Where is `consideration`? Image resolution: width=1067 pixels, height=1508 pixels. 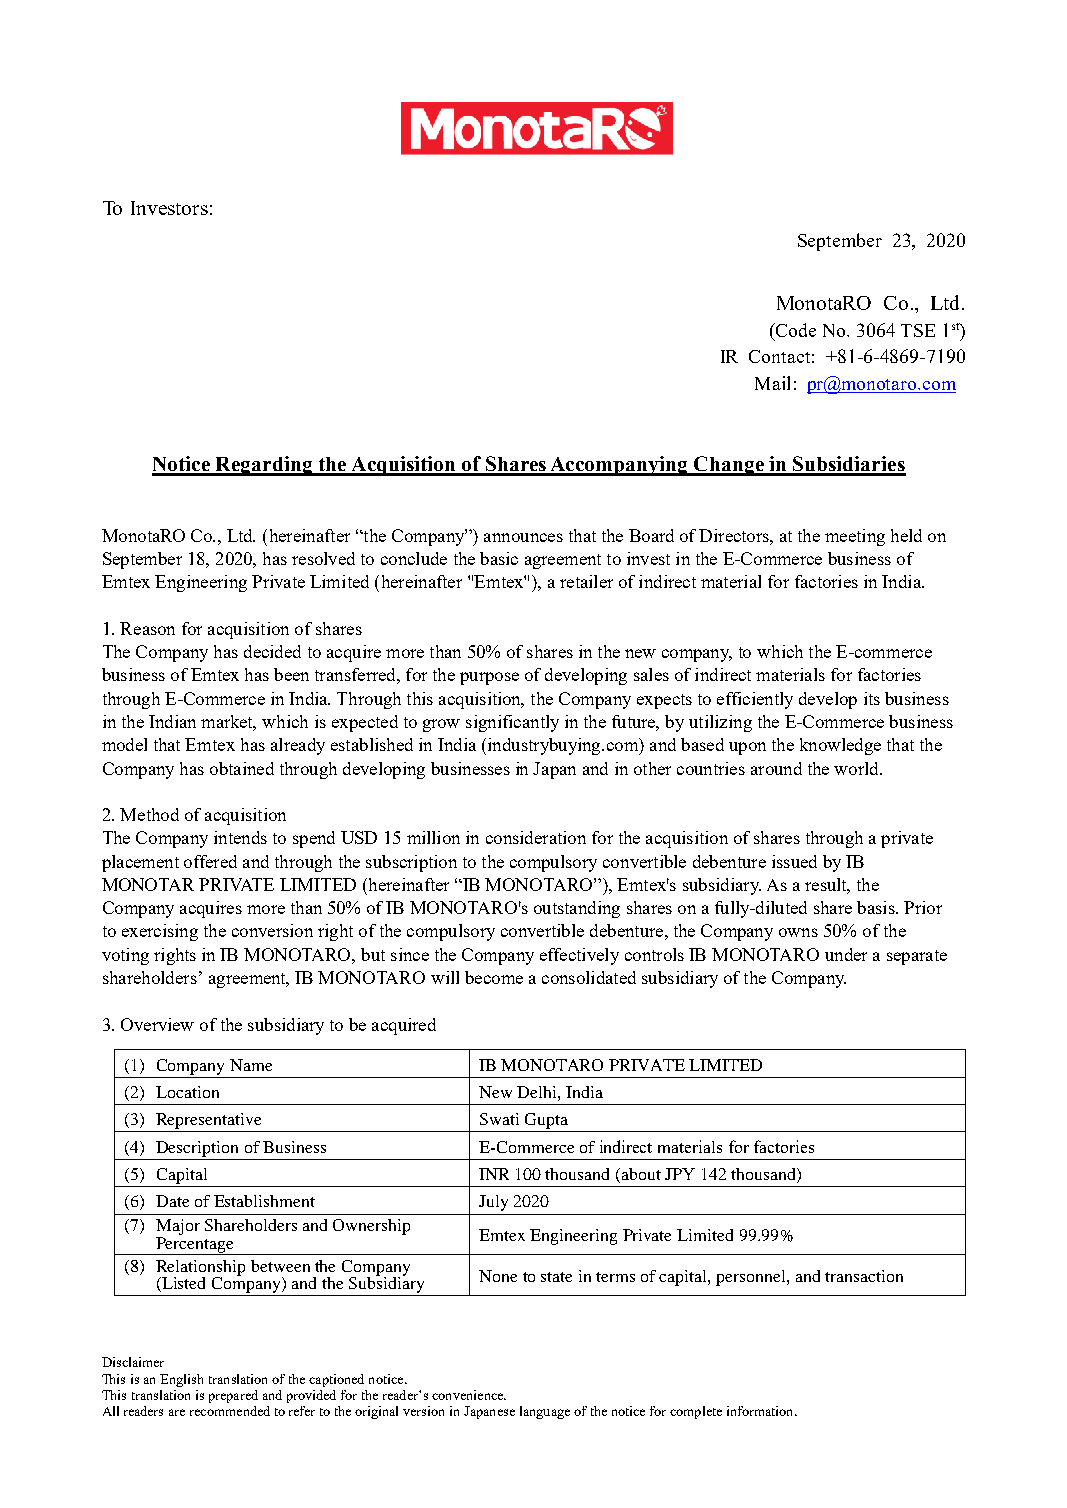
consideration is located at coordinates (536, 837).
